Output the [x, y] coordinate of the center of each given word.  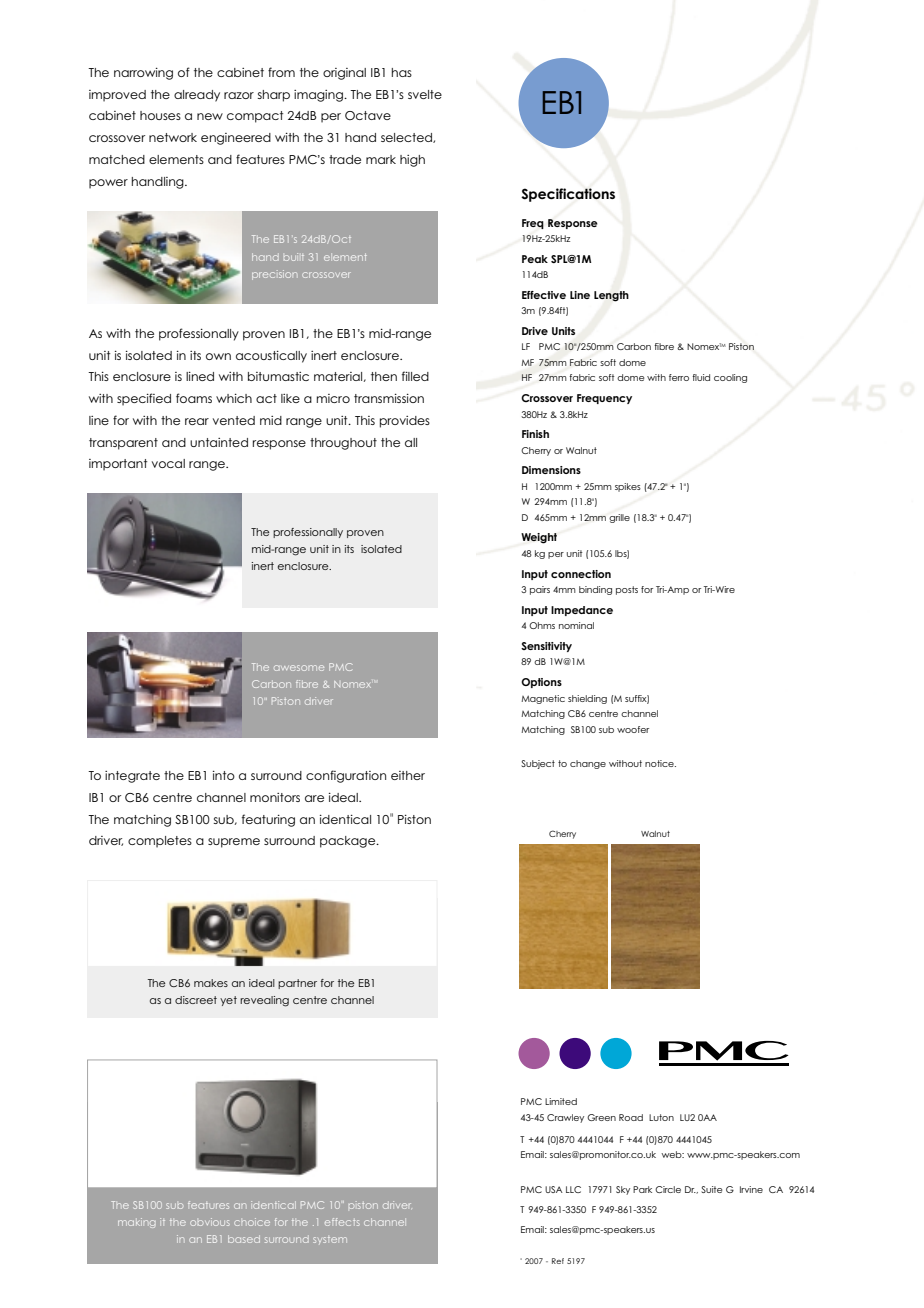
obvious [210, 1222]
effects [342, 1222]
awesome [299, 668]
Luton [661, 1117]
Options [541, 683]
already [197, 96]
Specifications [568, 195]
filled [415, 376]
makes [211, 983]
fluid [701, 377]
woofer [633, 729]
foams [194, 398]
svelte [425, 94]
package [349, 842]
